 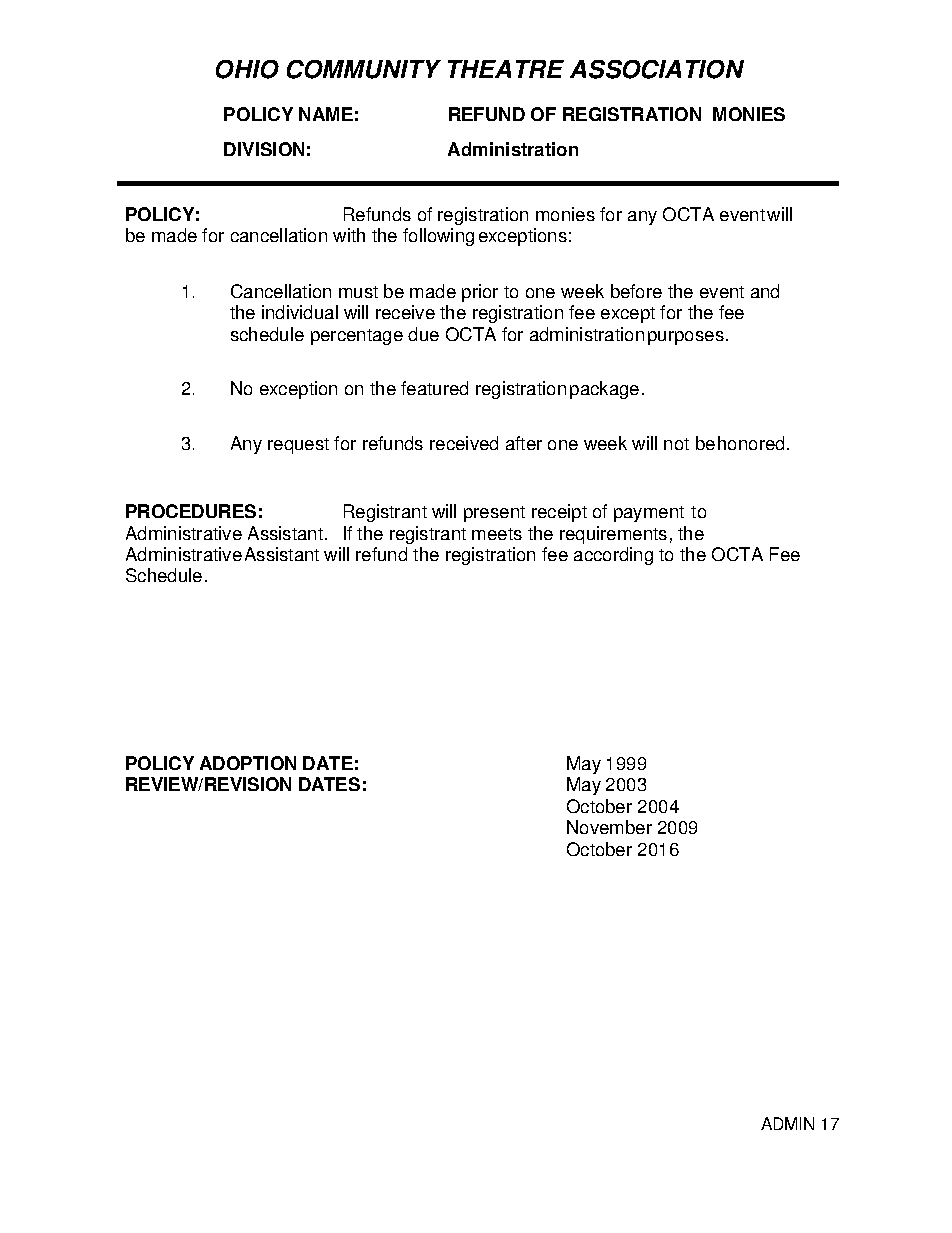 What do you see at coordinates (191, 511) in the page?
I see `PROCEDURES` at bounding box center [191, 511].
